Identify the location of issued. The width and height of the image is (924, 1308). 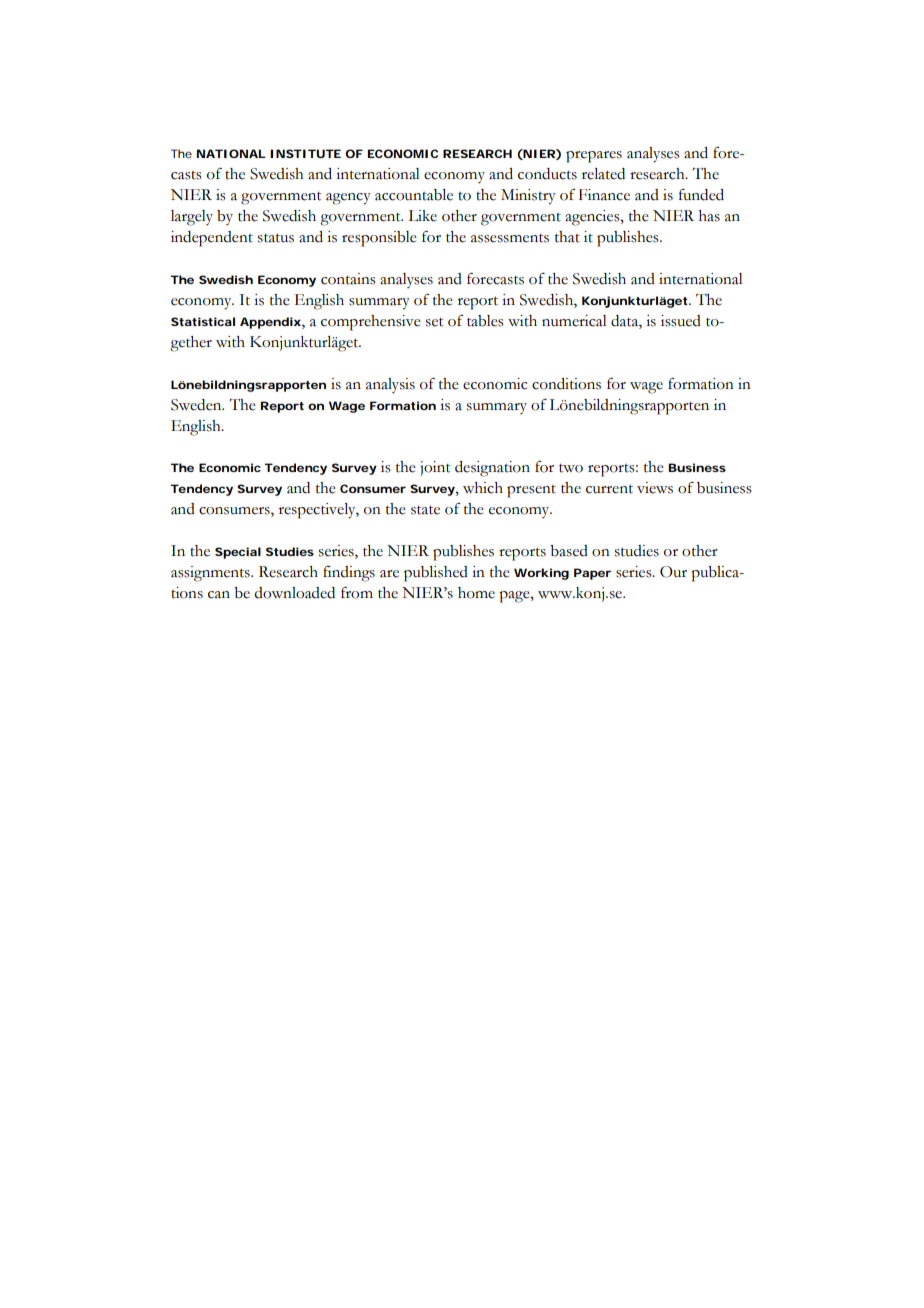
(681, 321).
